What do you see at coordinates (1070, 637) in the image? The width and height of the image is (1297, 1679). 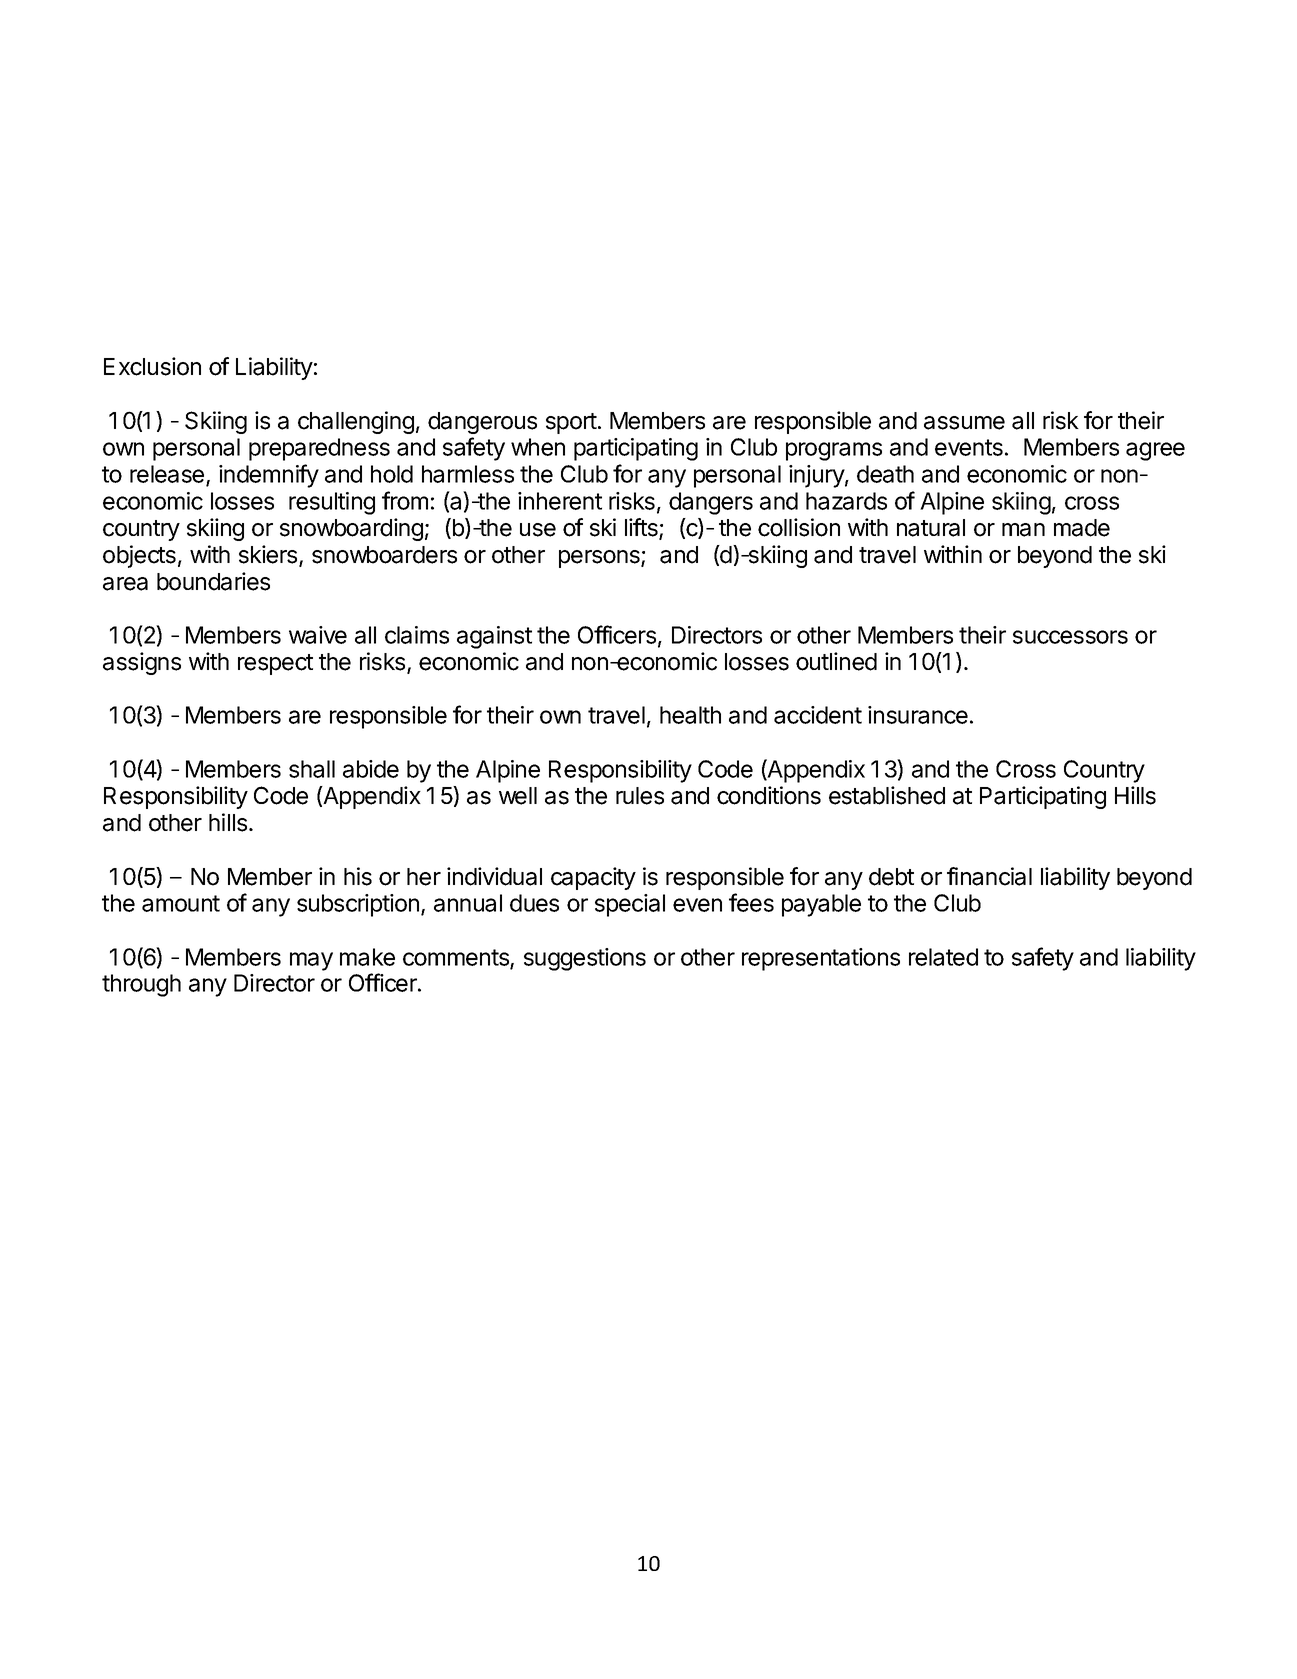 I see `successors` at bounding box center [1070, 637].
